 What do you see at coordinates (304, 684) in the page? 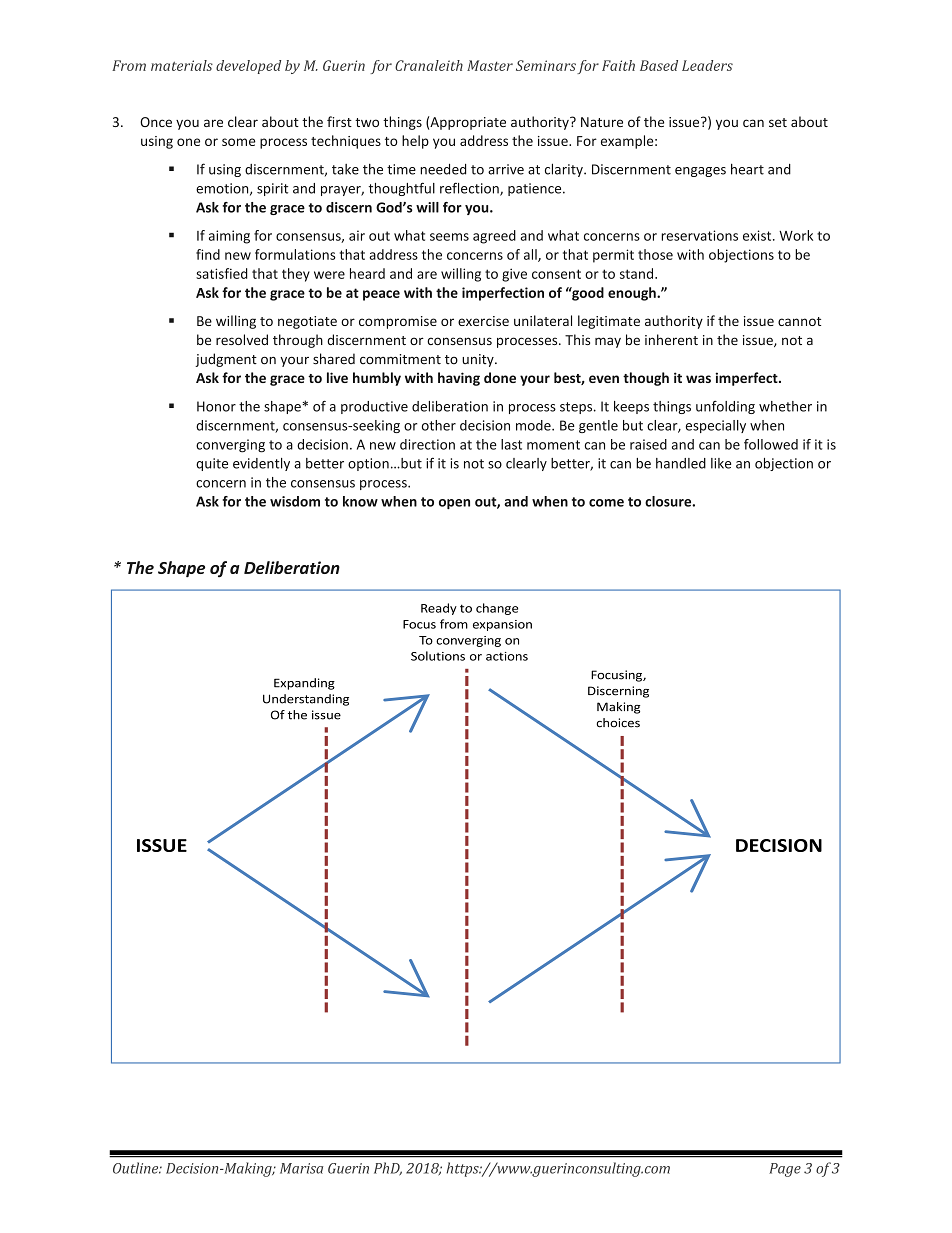
I see `Expanding` at bounding box center [304, 684].
